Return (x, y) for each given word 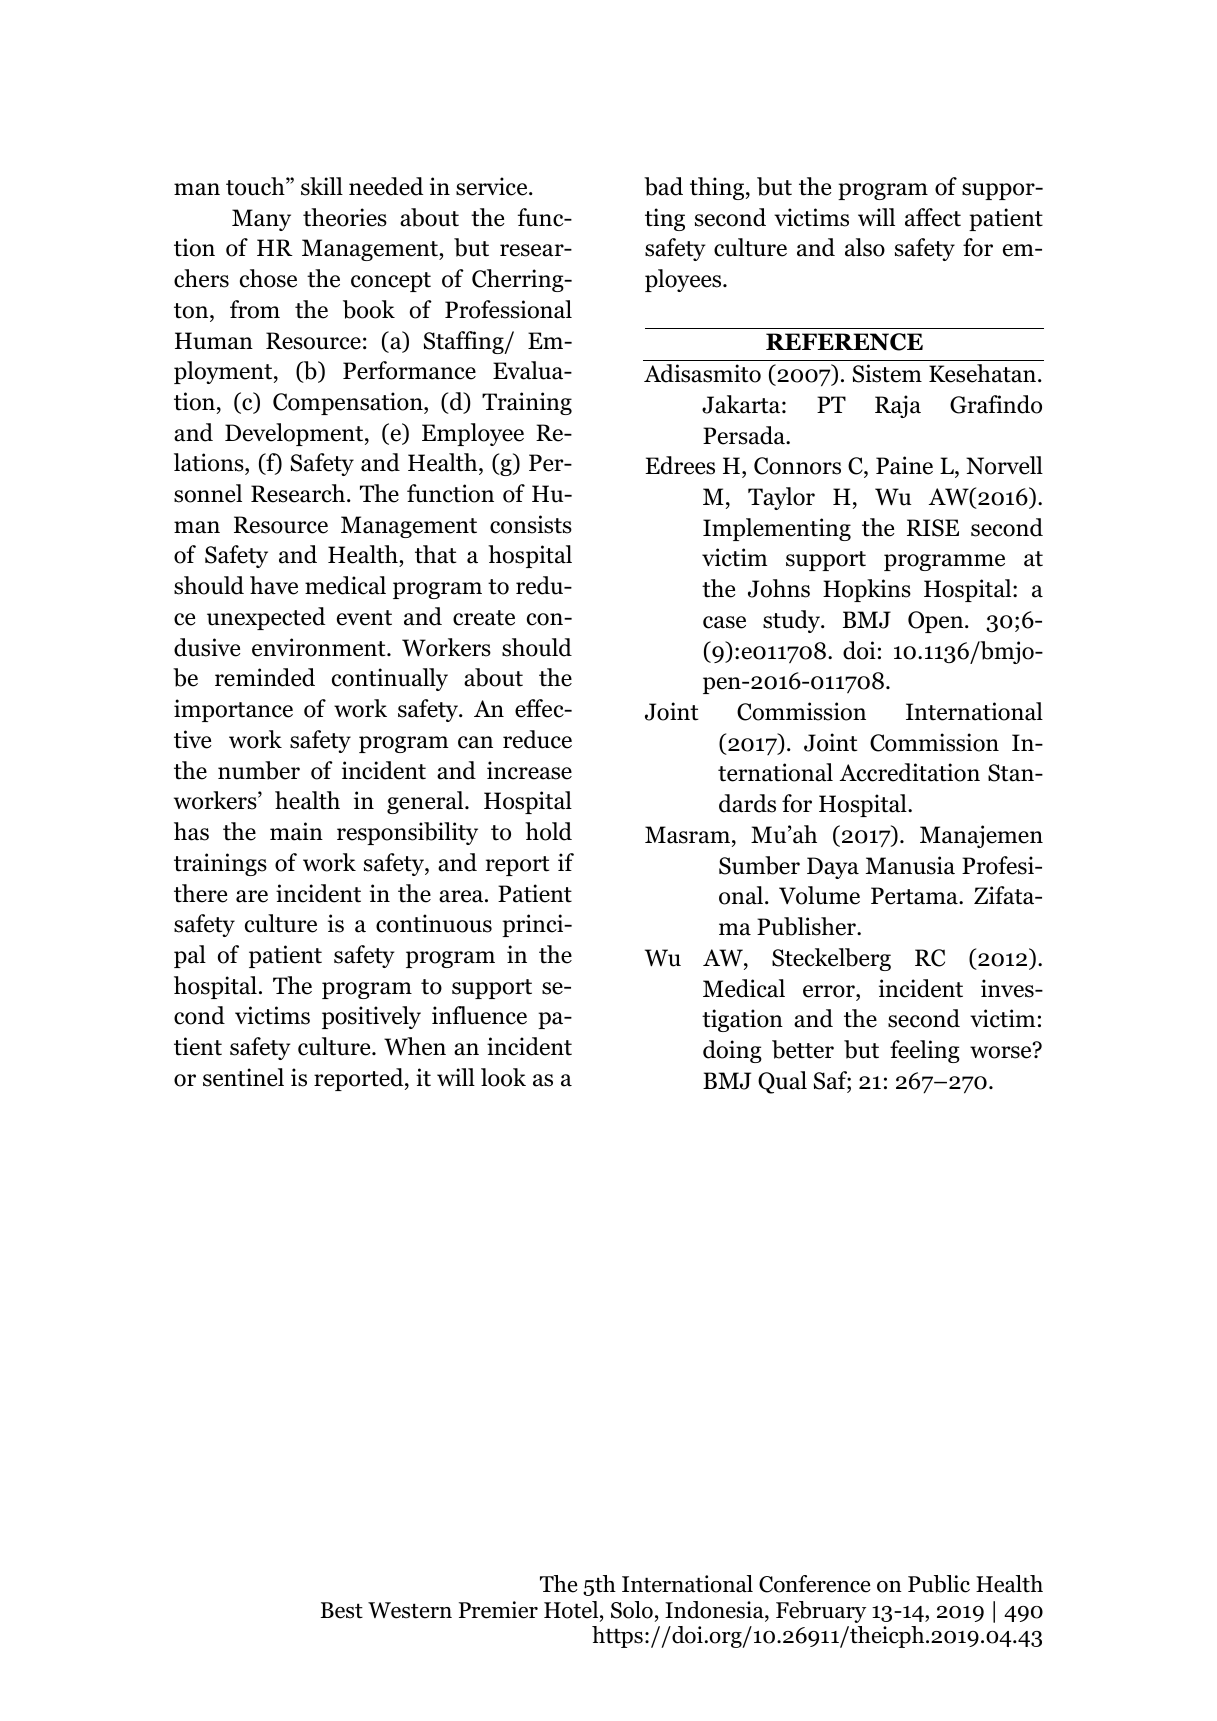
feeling (925, 1051)
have (274, 585)
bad (663, 186)
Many (261, 220)
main (296, 831)
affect (933, 217)
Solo (632, 1610)
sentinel (243, 1077)
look (503, 1077)
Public (939, 1584)
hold (548, 831)
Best (342, 1610)
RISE (933, 528)
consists (531, 524)
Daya (833, 868)
